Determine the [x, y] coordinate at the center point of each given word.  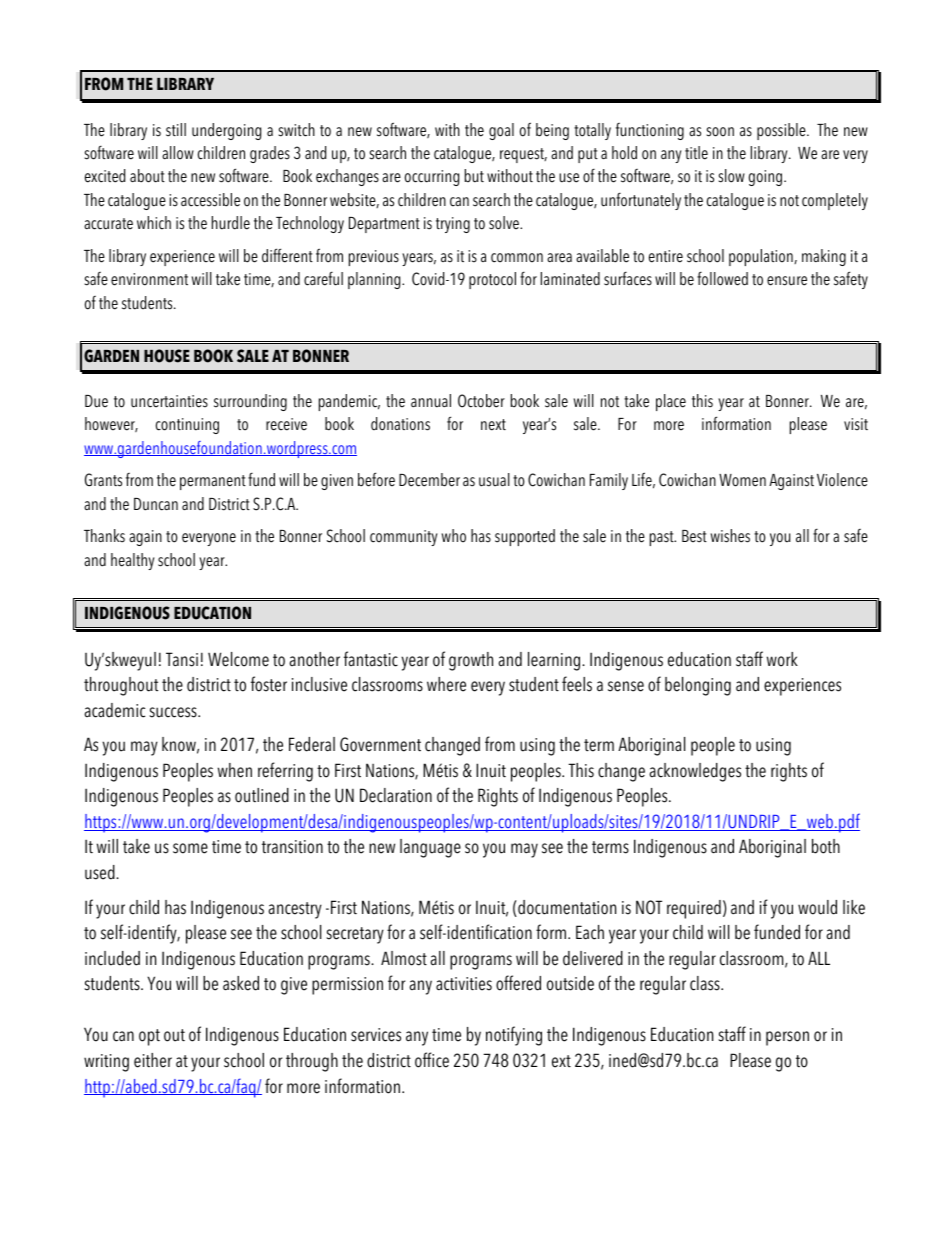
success [174, 712]
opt [149, 1037]
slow [732, 176]
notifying [514, 1036]
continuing [187, 426]
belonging [698, 686]
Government [380, 744]
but [474, 176]
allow [178, 153]
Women [742, 480]
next [493, 425]
